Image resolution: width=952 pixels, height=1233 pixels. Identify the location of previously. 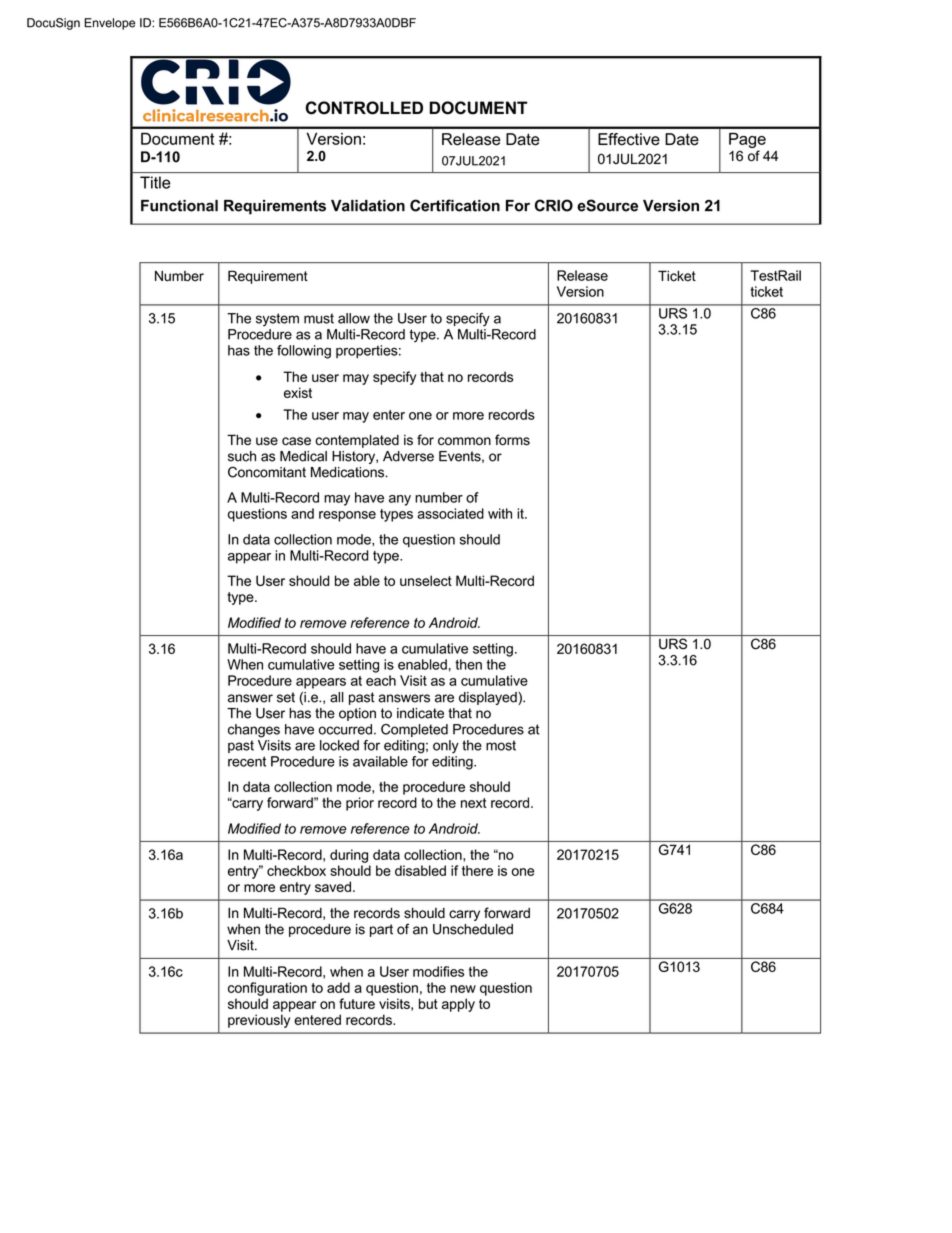
(259, 1021).
